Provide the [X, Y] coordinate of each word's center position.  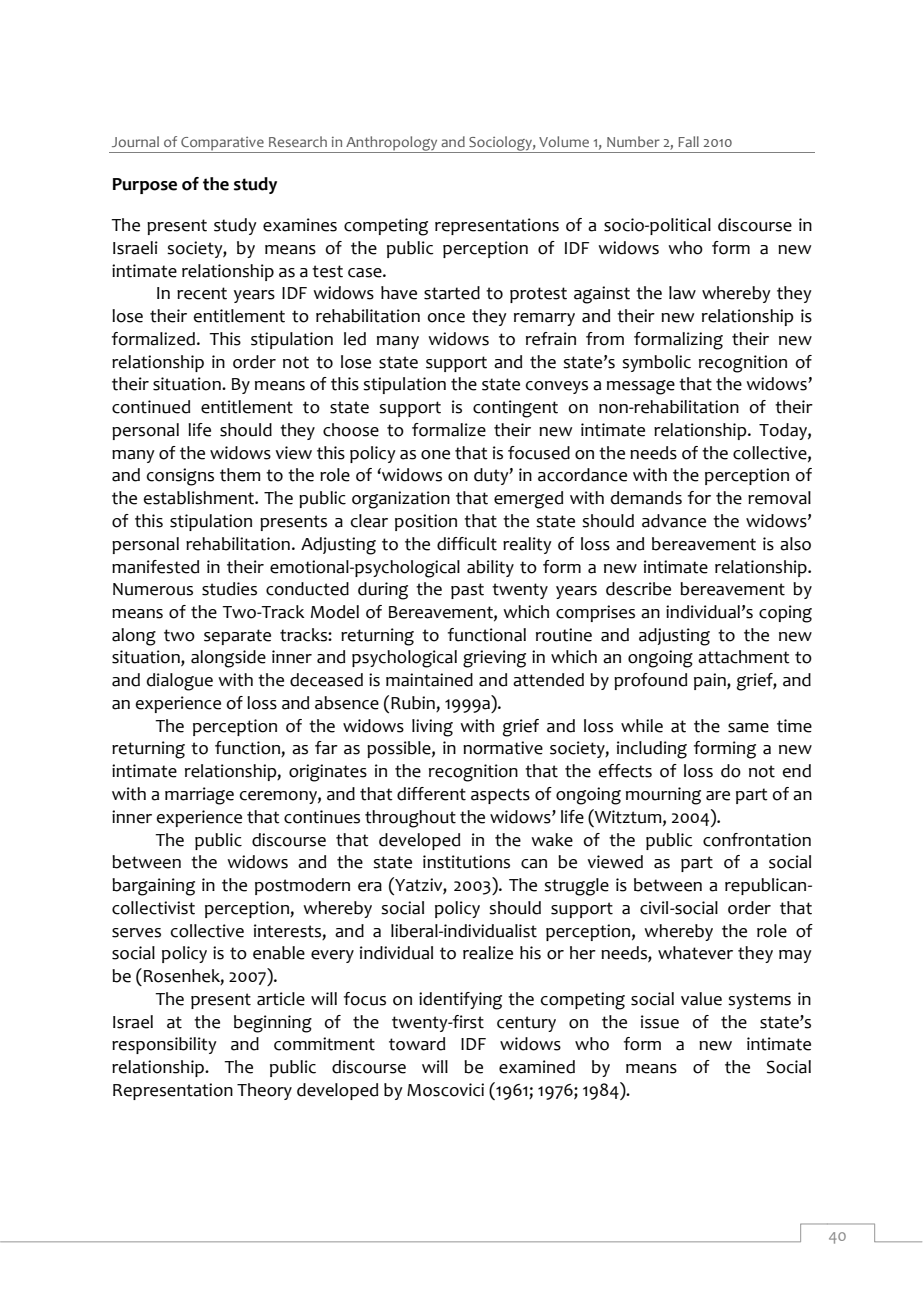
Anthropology [392, 144]
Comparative [222, 145]
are [718, 796]
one [435, 455]
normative [503, 748]
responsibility [164, 1045]
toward [417, 1044]
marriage [199, 796]
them [240, 475]
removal [779, 498]
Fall [688, 141]
